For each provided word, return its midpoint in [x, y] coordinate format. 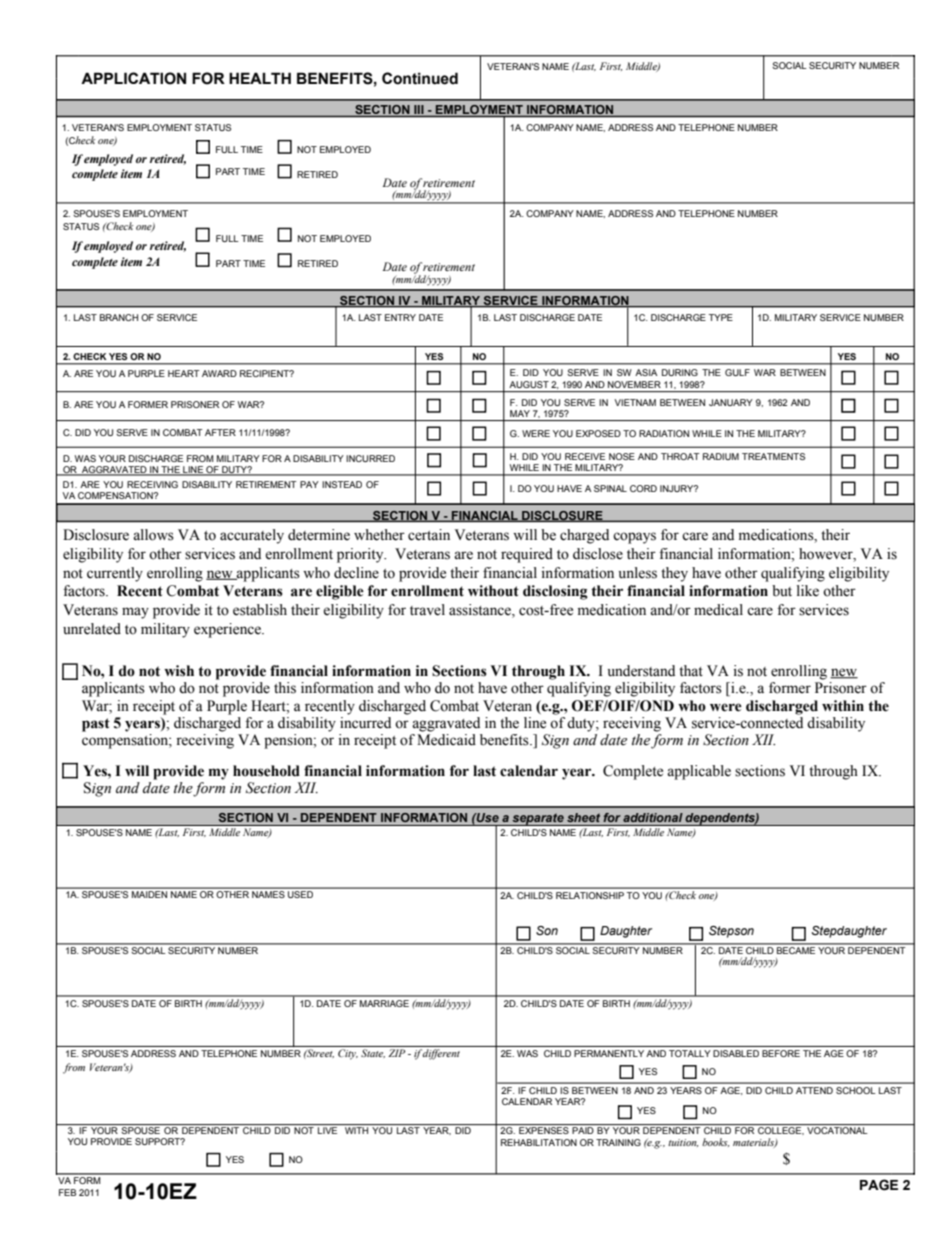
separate [538, 819]
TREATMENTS [773, 456]
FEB [67, 1192]
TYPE [721, 317]
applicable [699, 772]
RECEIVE [585, 456]
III [419, 111]
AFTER [220, 432]
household [266, 771]
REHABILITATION [539, 1142]
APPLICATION [133, 78]
